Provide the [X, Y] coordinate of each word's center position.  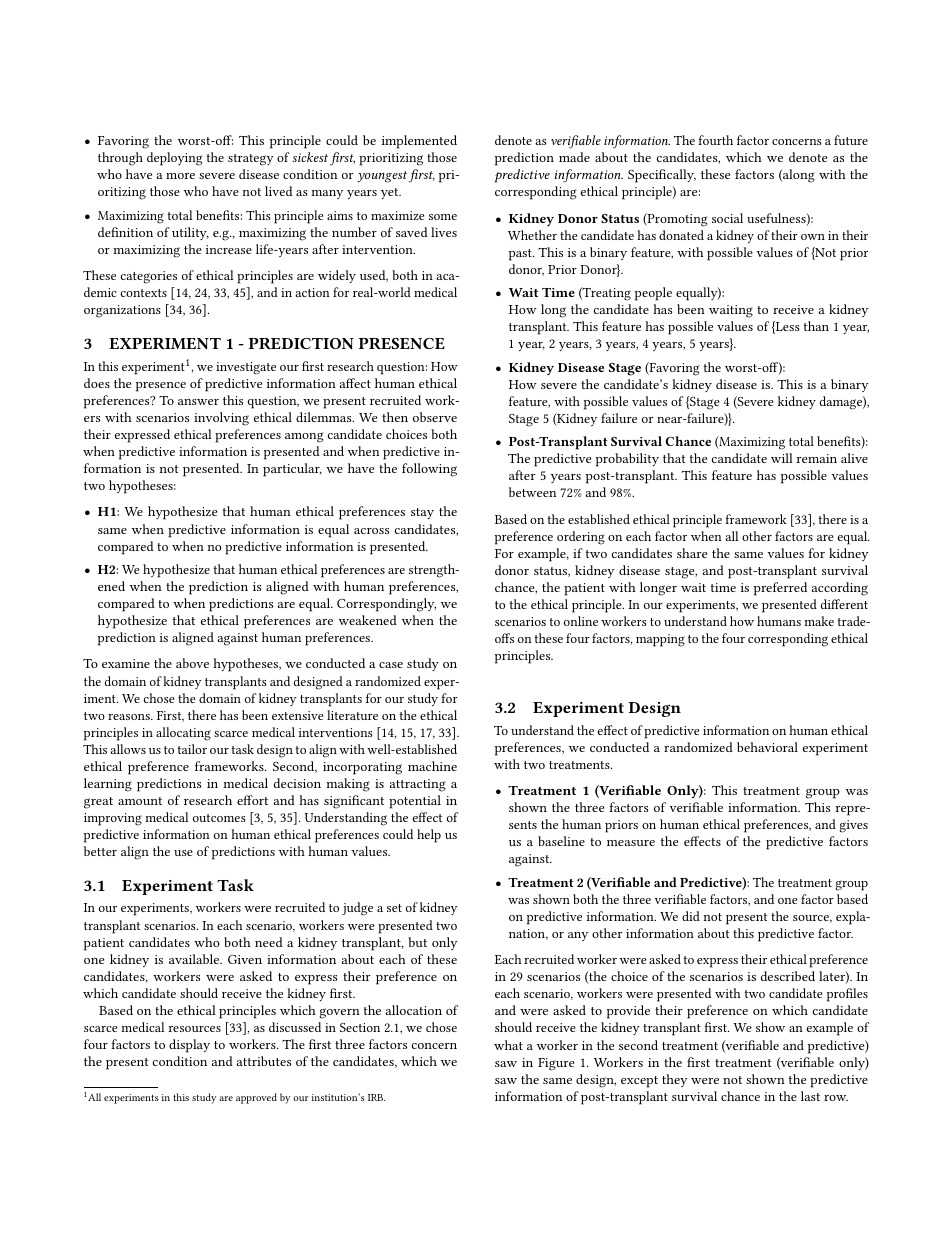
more [180, 176]
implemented [419, 142]
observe [435, 417]
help [429, 836]
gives [853, 826]
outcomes [219, 818]
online [581, 621]
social [727, 218]
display [189, 1046]
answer [198, 402]
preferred [780, 589]
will [782, 458]
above [192, 663]
